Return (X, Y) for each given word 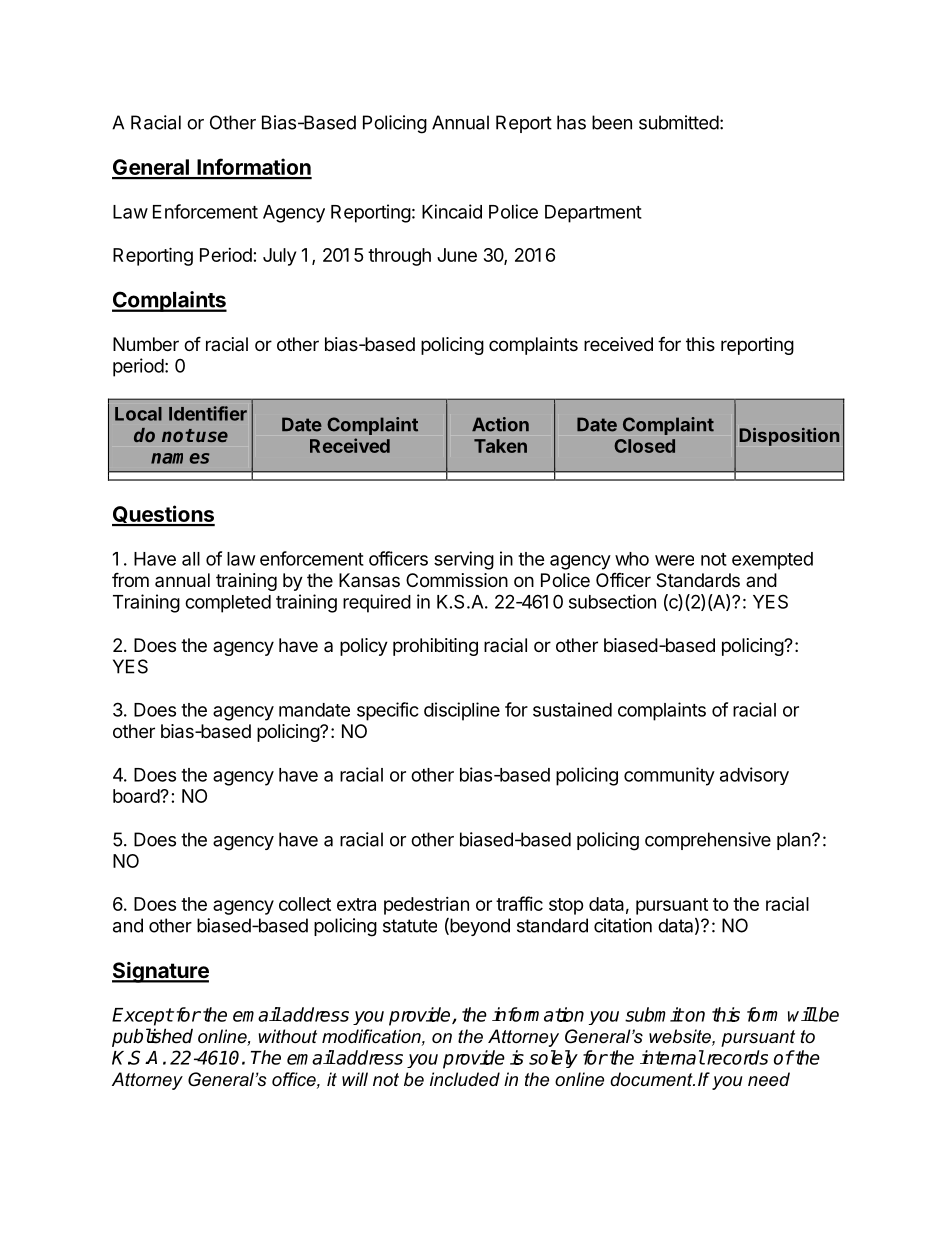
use (212, 436)
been (612, 122)
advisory (754, 776)
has (571, 122)
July (279, 257)
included (465, 1079)
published (152, 1037)
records (736, 1057)
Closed (644, 446)
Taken (500, 446)
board (137, 796)
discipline (462, 711)
